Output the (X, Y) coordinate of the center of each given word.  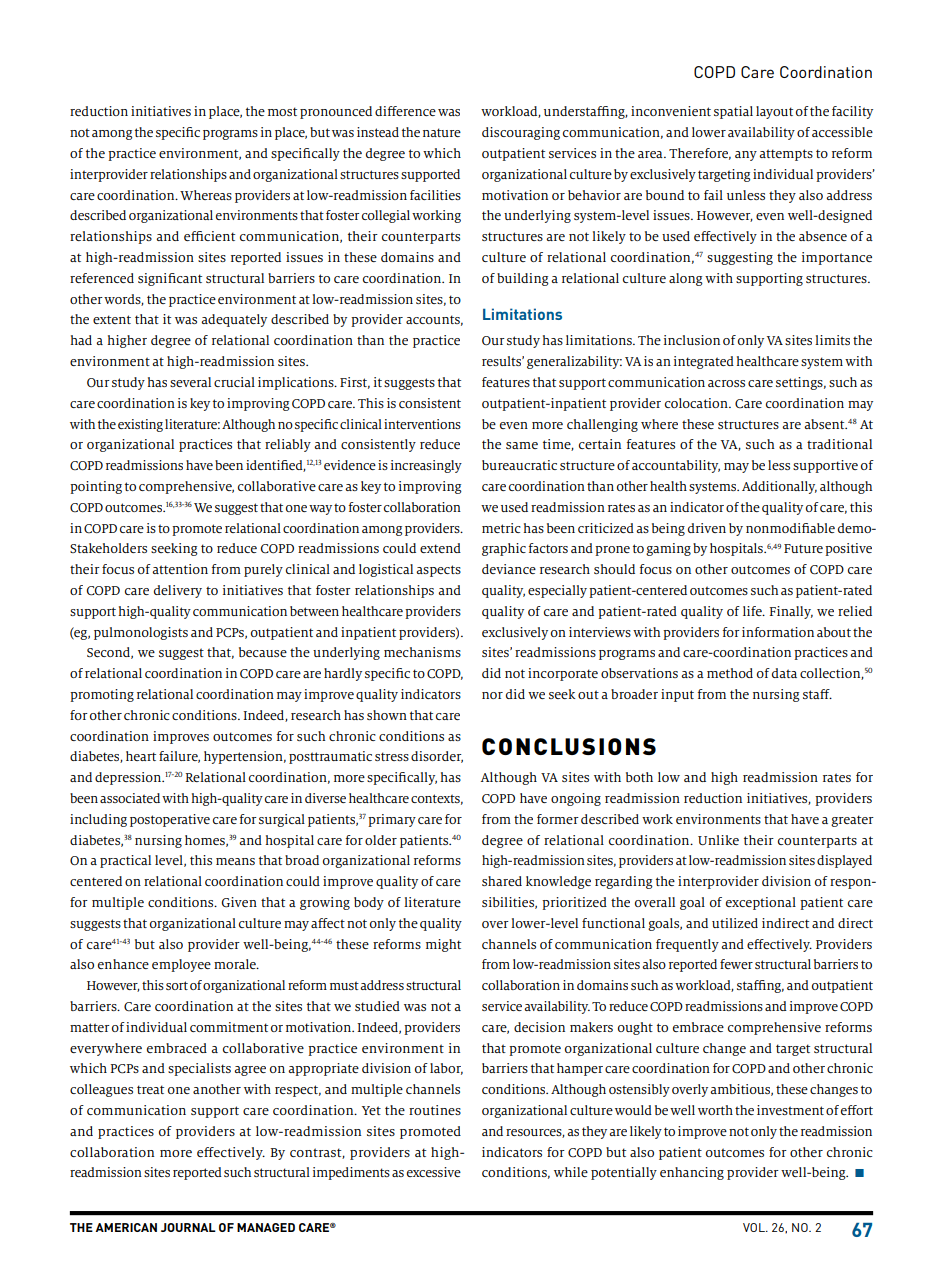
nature (442, 132)
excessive (434, 1172)
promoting (102, 695)
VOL (755, 1227)
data (784, 673)
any (746, 156)
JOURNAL (188, 1227)
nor (492, 695)
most (282, 111)
